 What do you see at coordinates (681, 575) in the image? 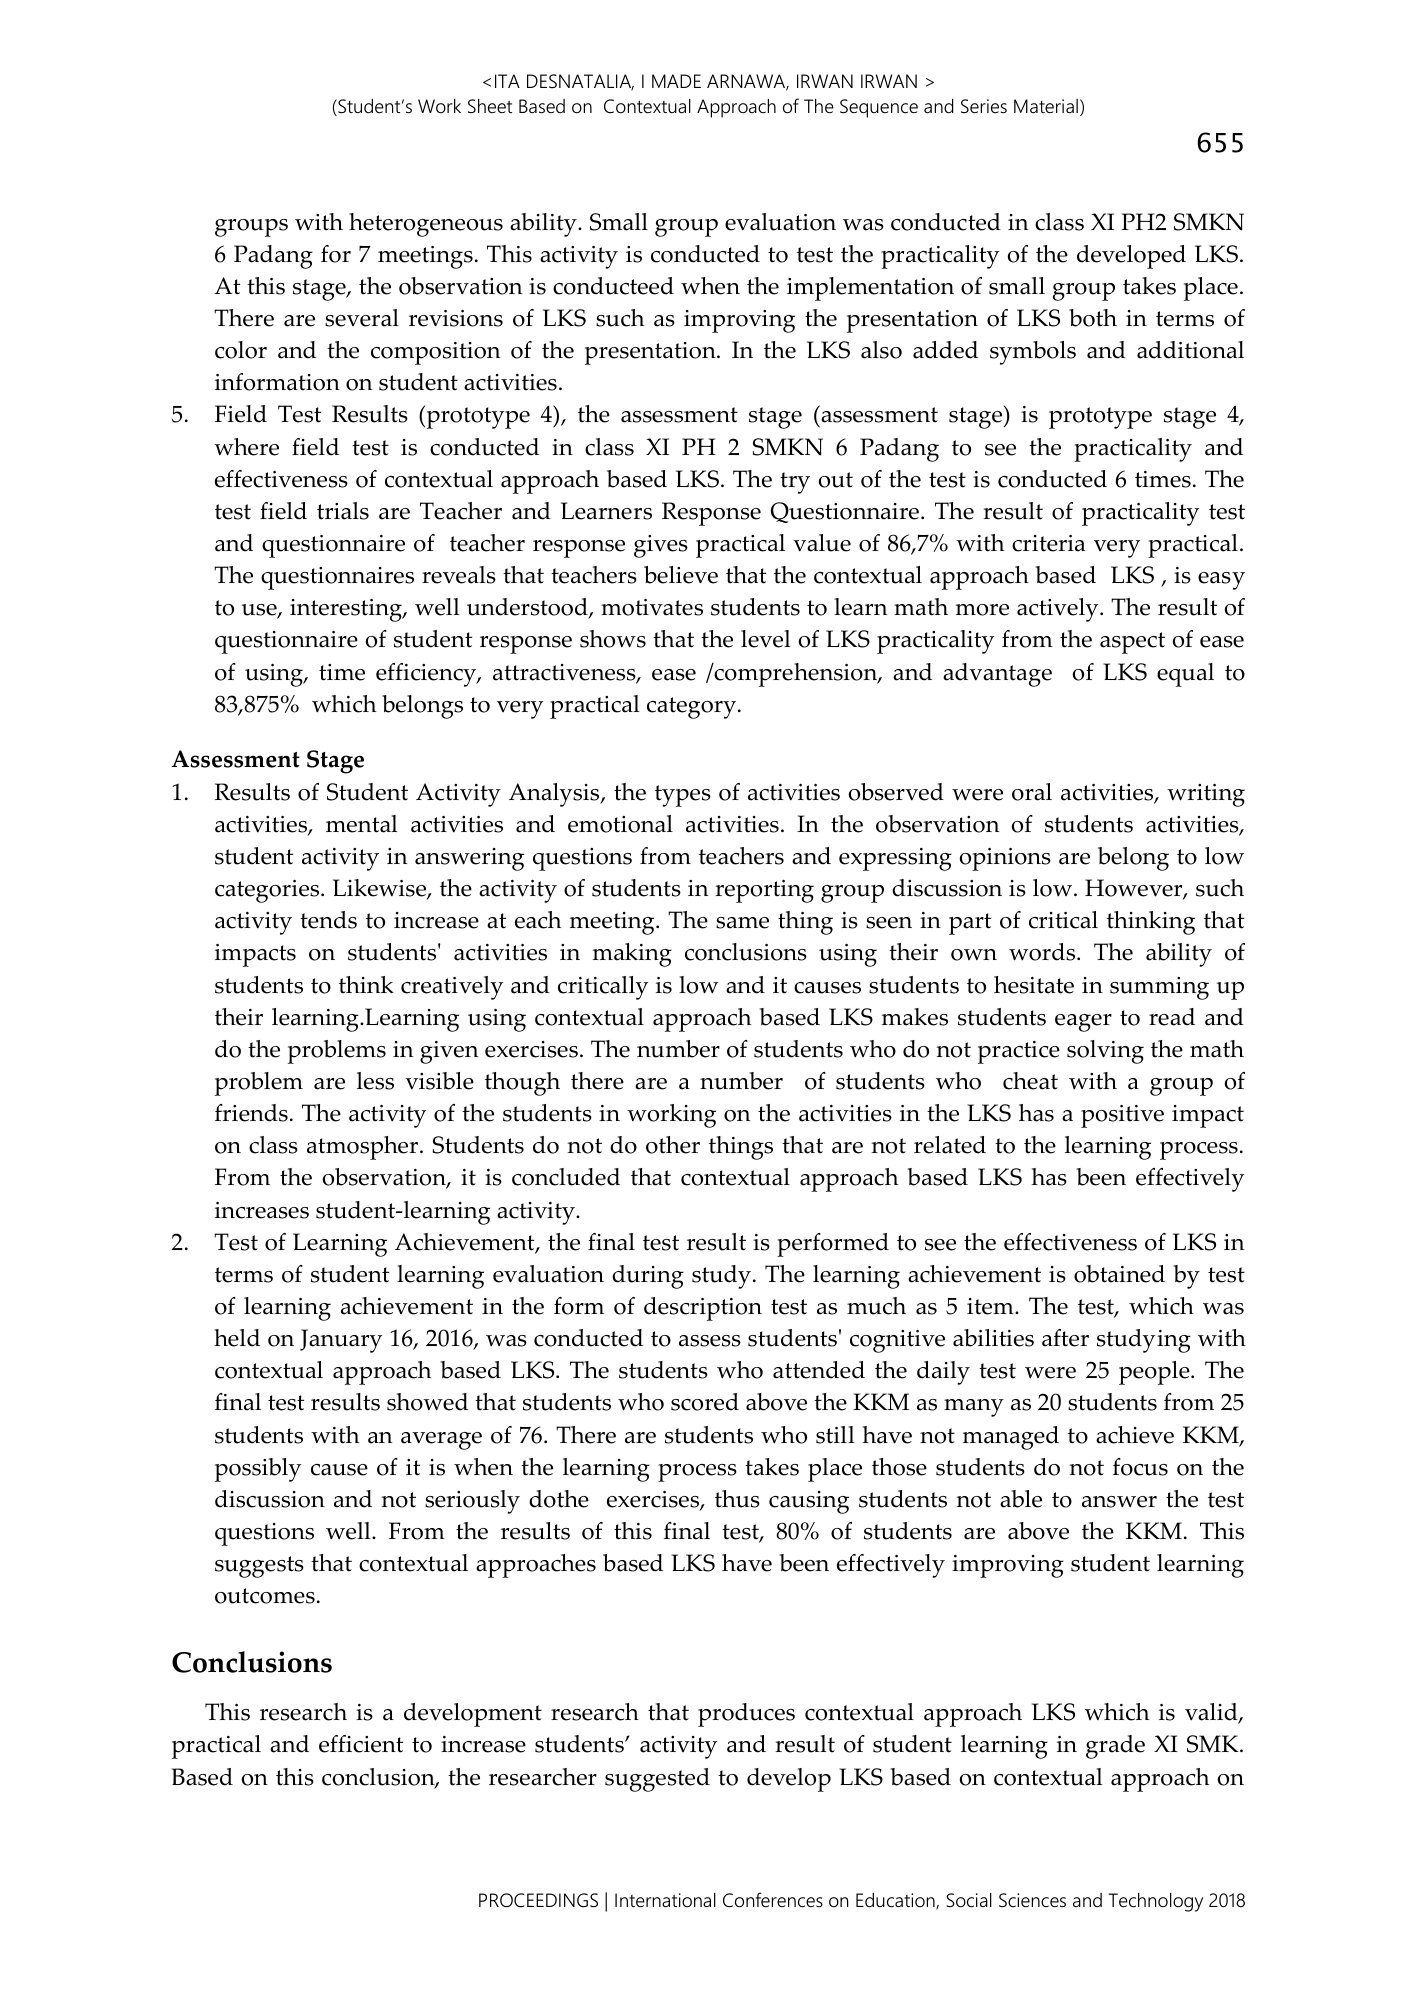
I see `believe` at bounding box center [681, 575].
